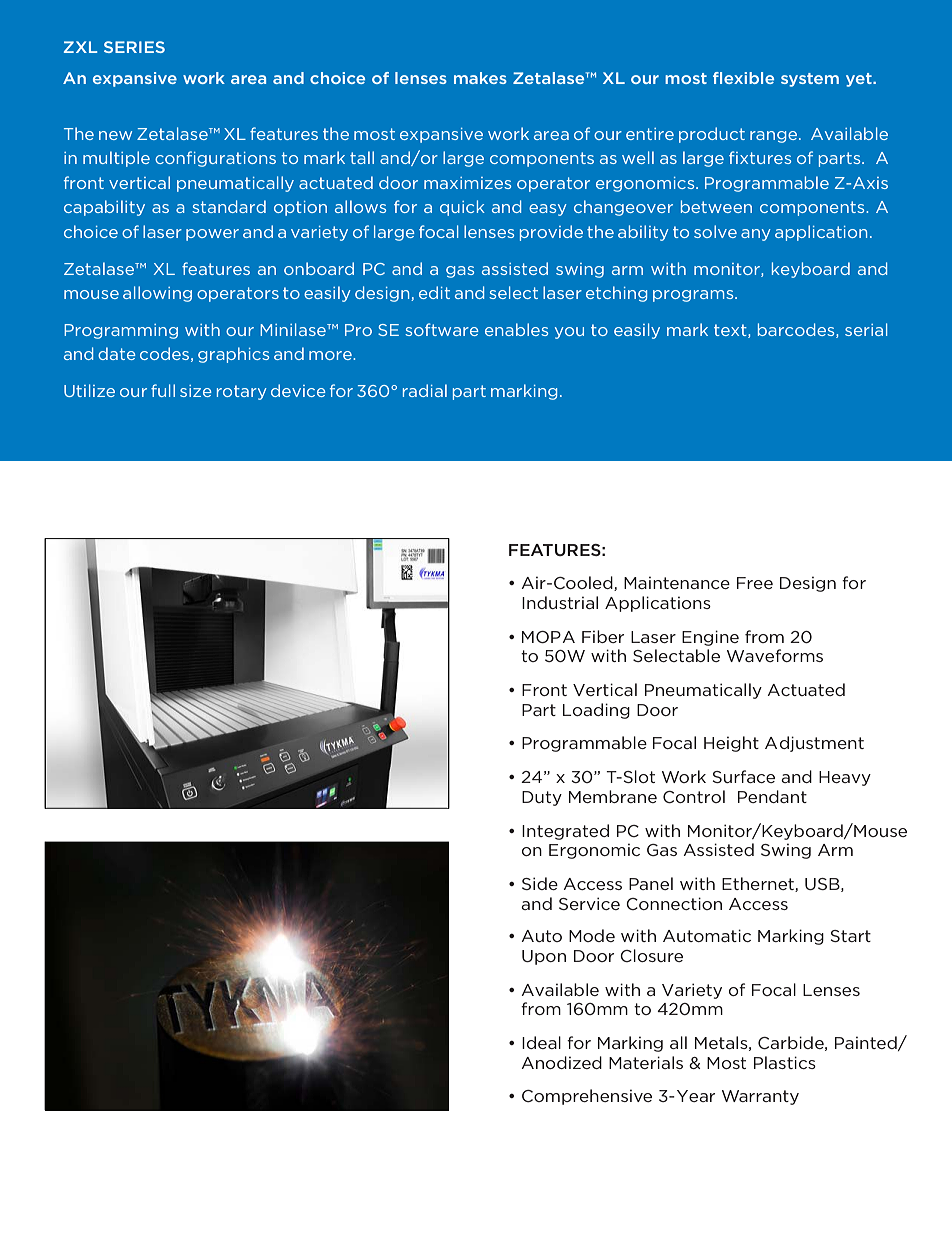  Describe the element at coordinates (743, 78) in the image. I see `flexible` at that location.
